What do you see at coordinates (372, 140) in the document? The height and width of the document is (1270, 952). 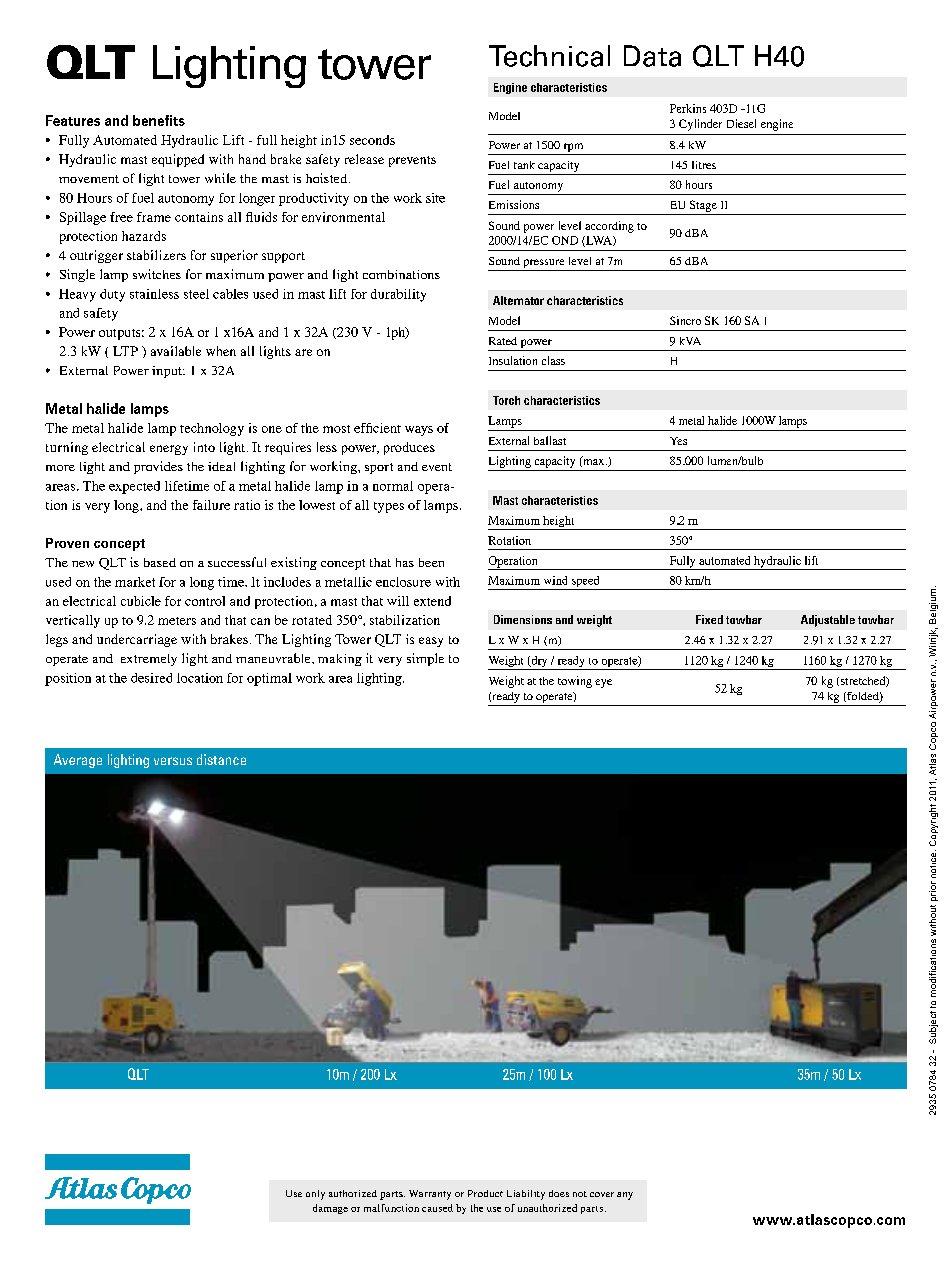 I see `seconds` at bounding box center [372, 140].
